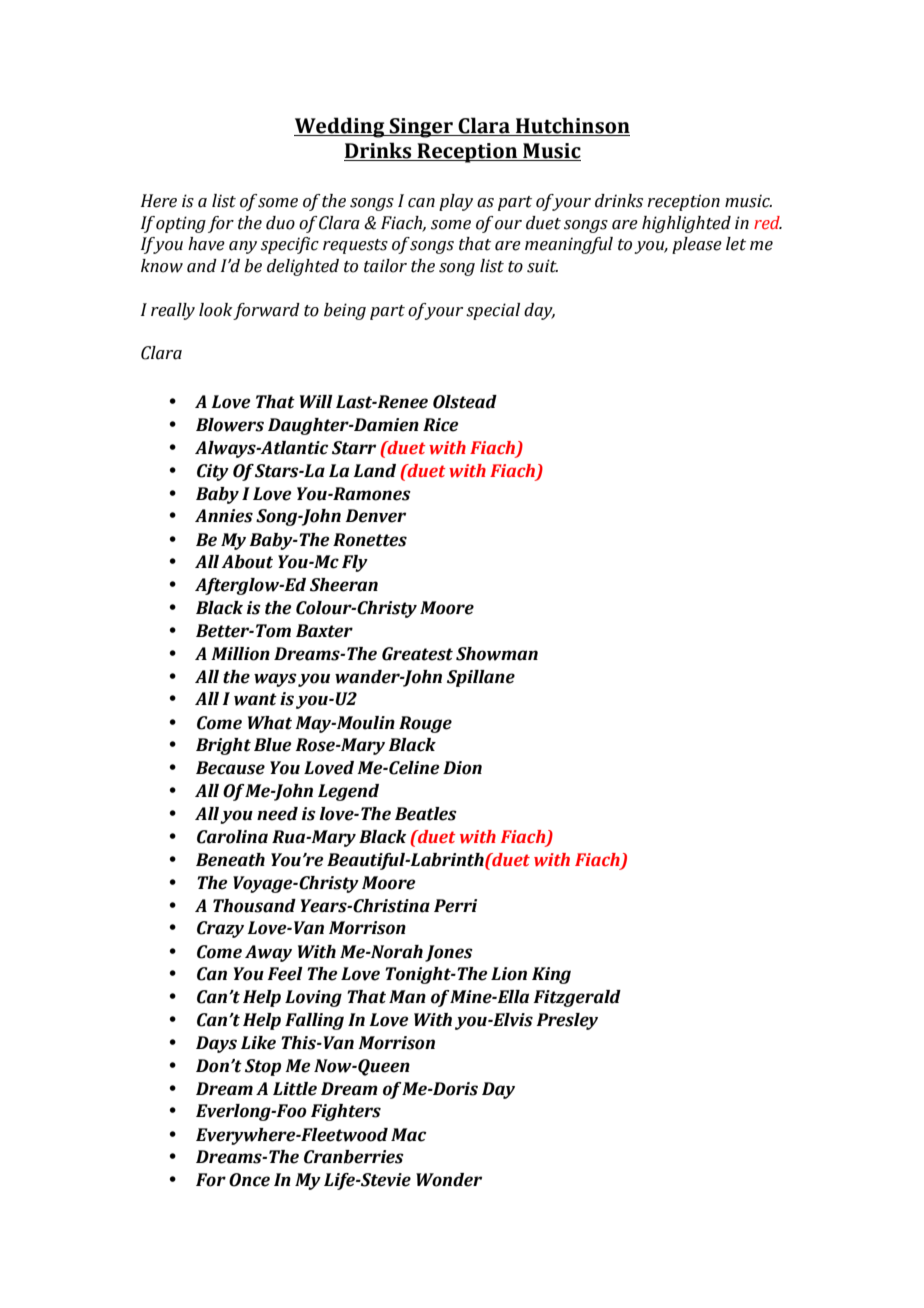  I want to click on Fitzgerald, so click(577, 998).
